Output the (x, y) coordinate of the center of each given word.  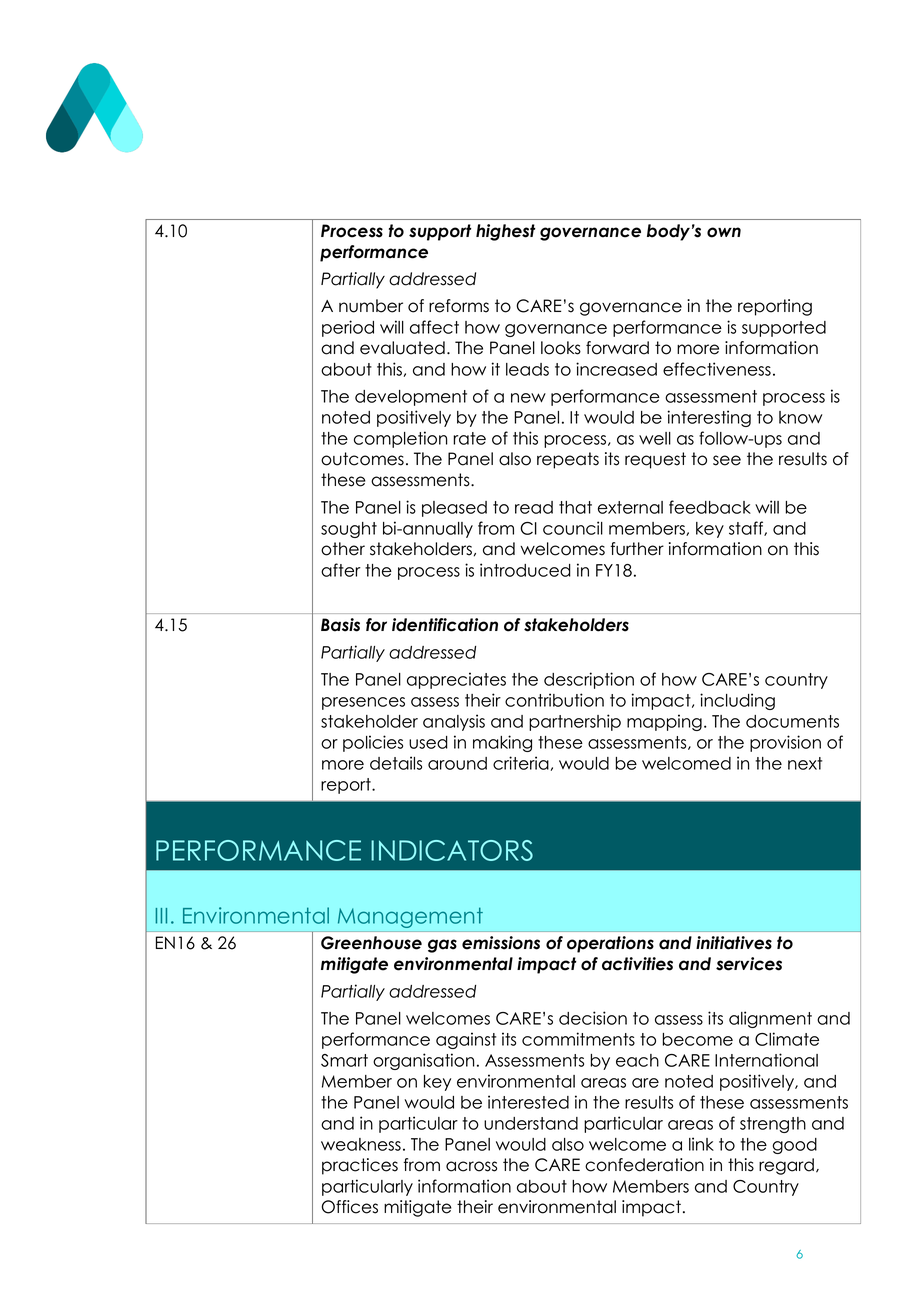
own (724, 232)
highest (506, 232)
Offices (350, 1207)
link (701, 1144)
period (348, 328)
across (471, 1166)
